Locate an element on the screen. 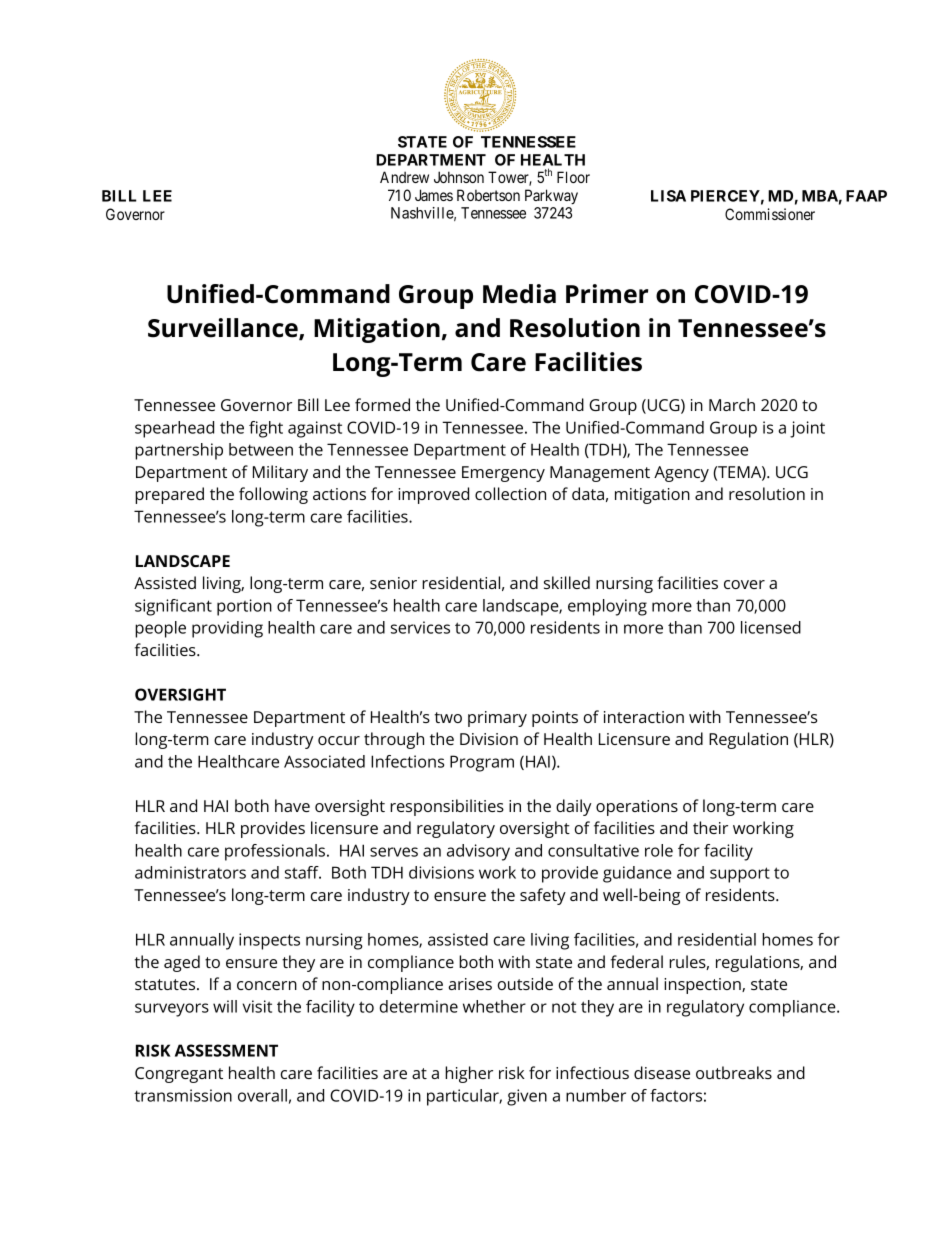 The width and height of the screenshot is (952, 1233). have is located at coordinates (292, 805).
